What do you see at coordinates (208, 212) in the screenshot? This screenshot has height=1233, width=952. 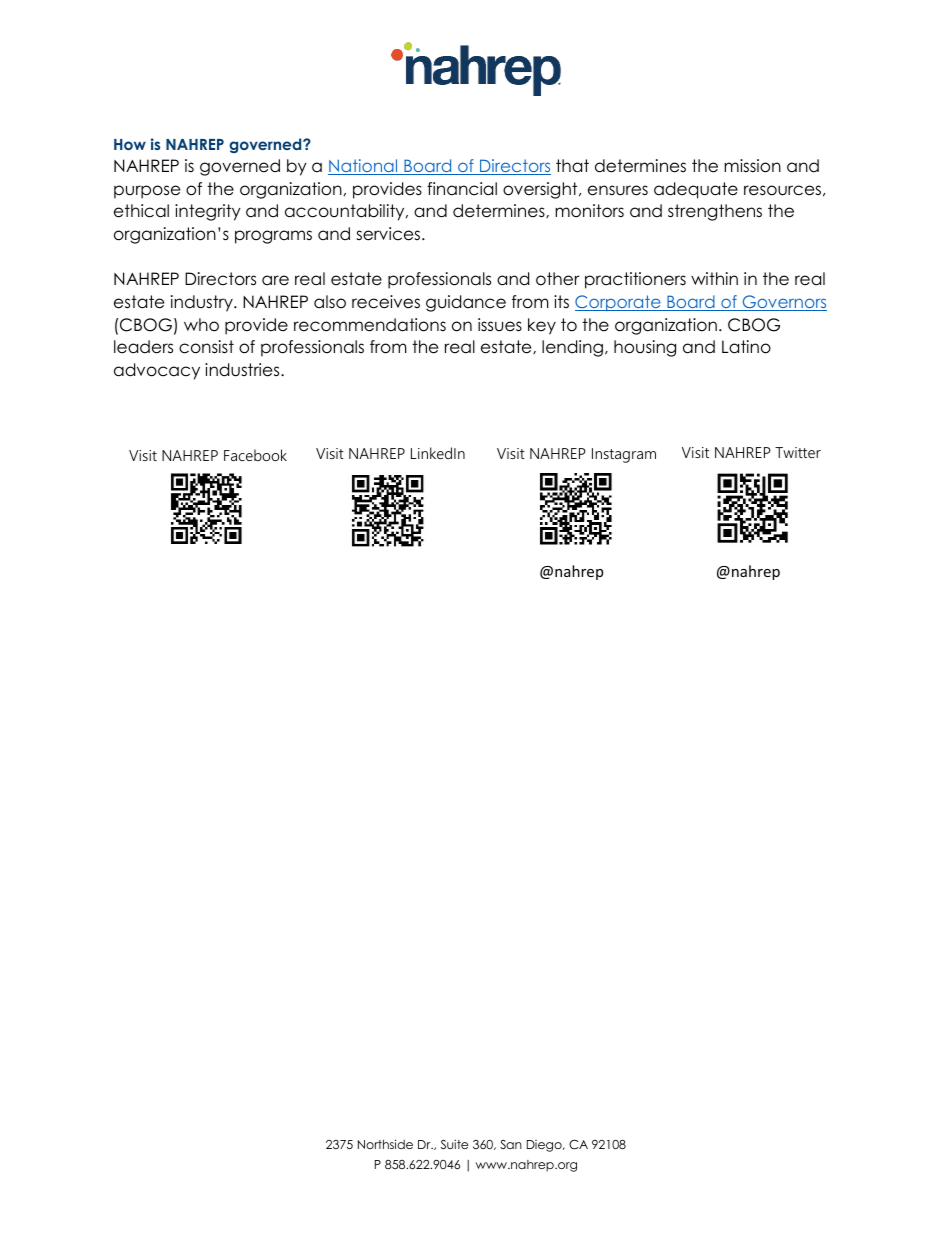 I see `integrity` at bounding box center [208, 212].
